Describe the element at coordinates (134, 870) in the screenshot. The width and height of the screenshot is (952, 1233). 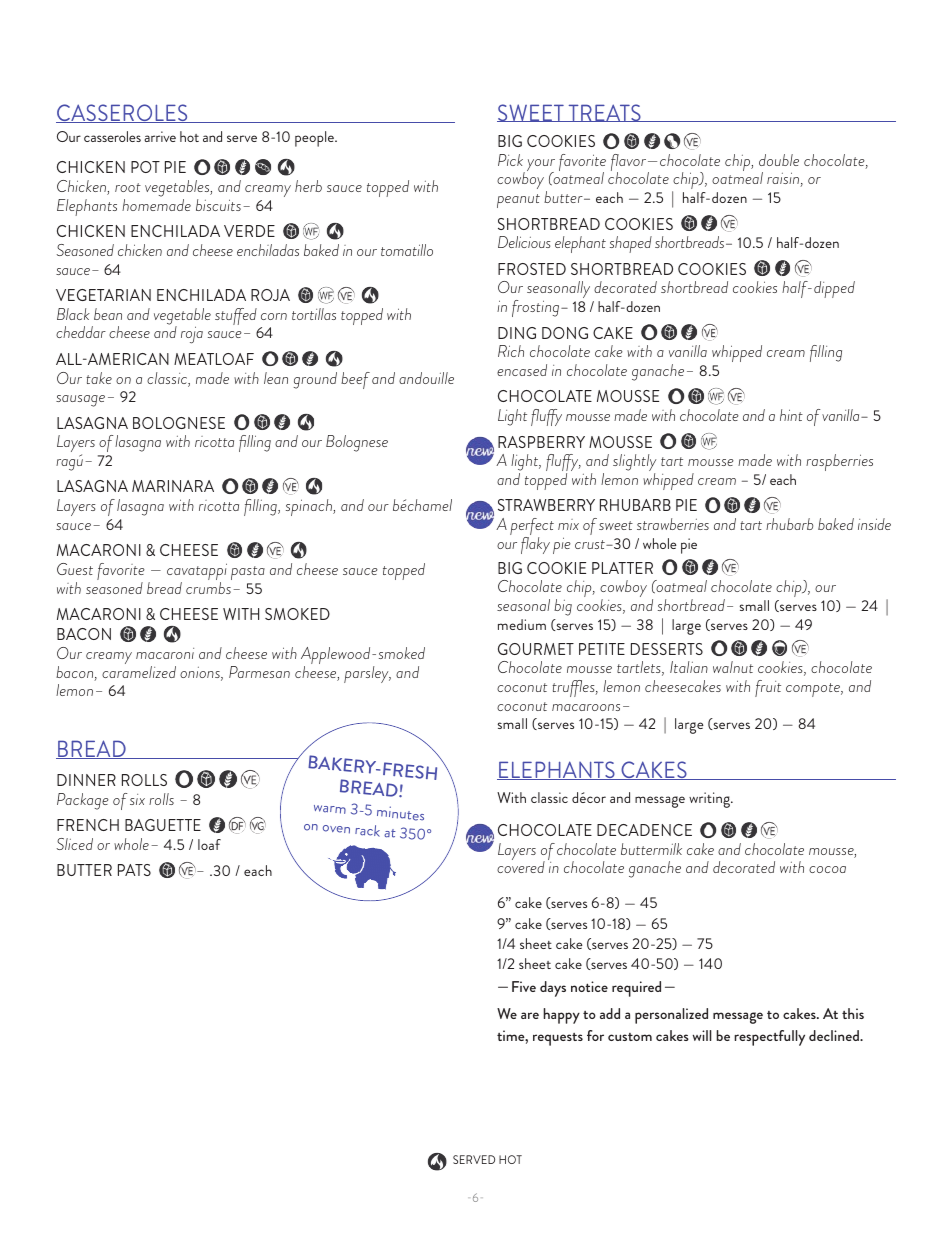
I see `PATS` at that location.
